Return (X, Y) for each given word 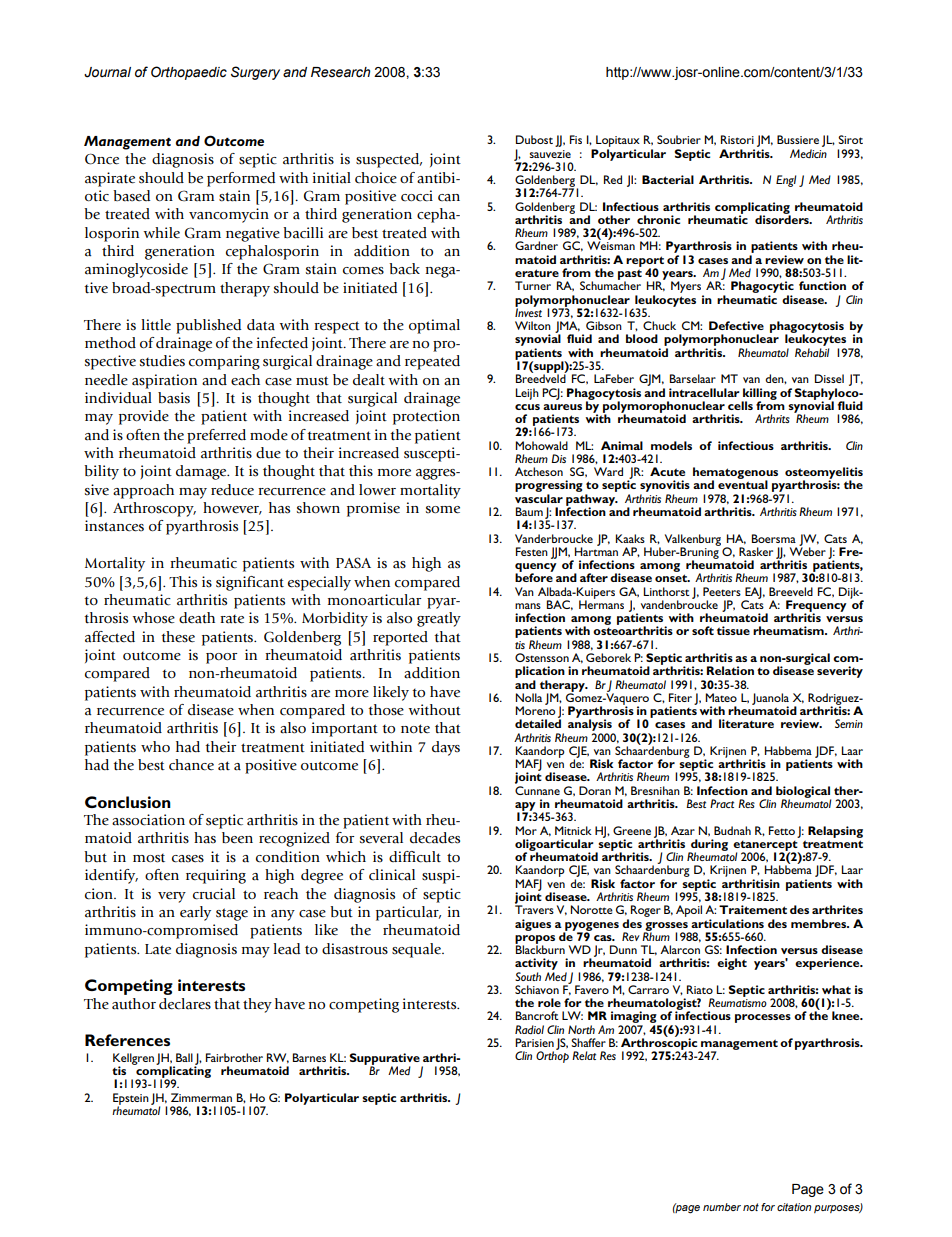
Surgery (255, 73)
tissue (733, 630)
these (178, 637)
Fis (576, 139)
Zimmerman (201, 1097)
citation (794, 1207)
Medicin (808, 153)
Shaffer (588, 1042)
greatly (439, 619)
